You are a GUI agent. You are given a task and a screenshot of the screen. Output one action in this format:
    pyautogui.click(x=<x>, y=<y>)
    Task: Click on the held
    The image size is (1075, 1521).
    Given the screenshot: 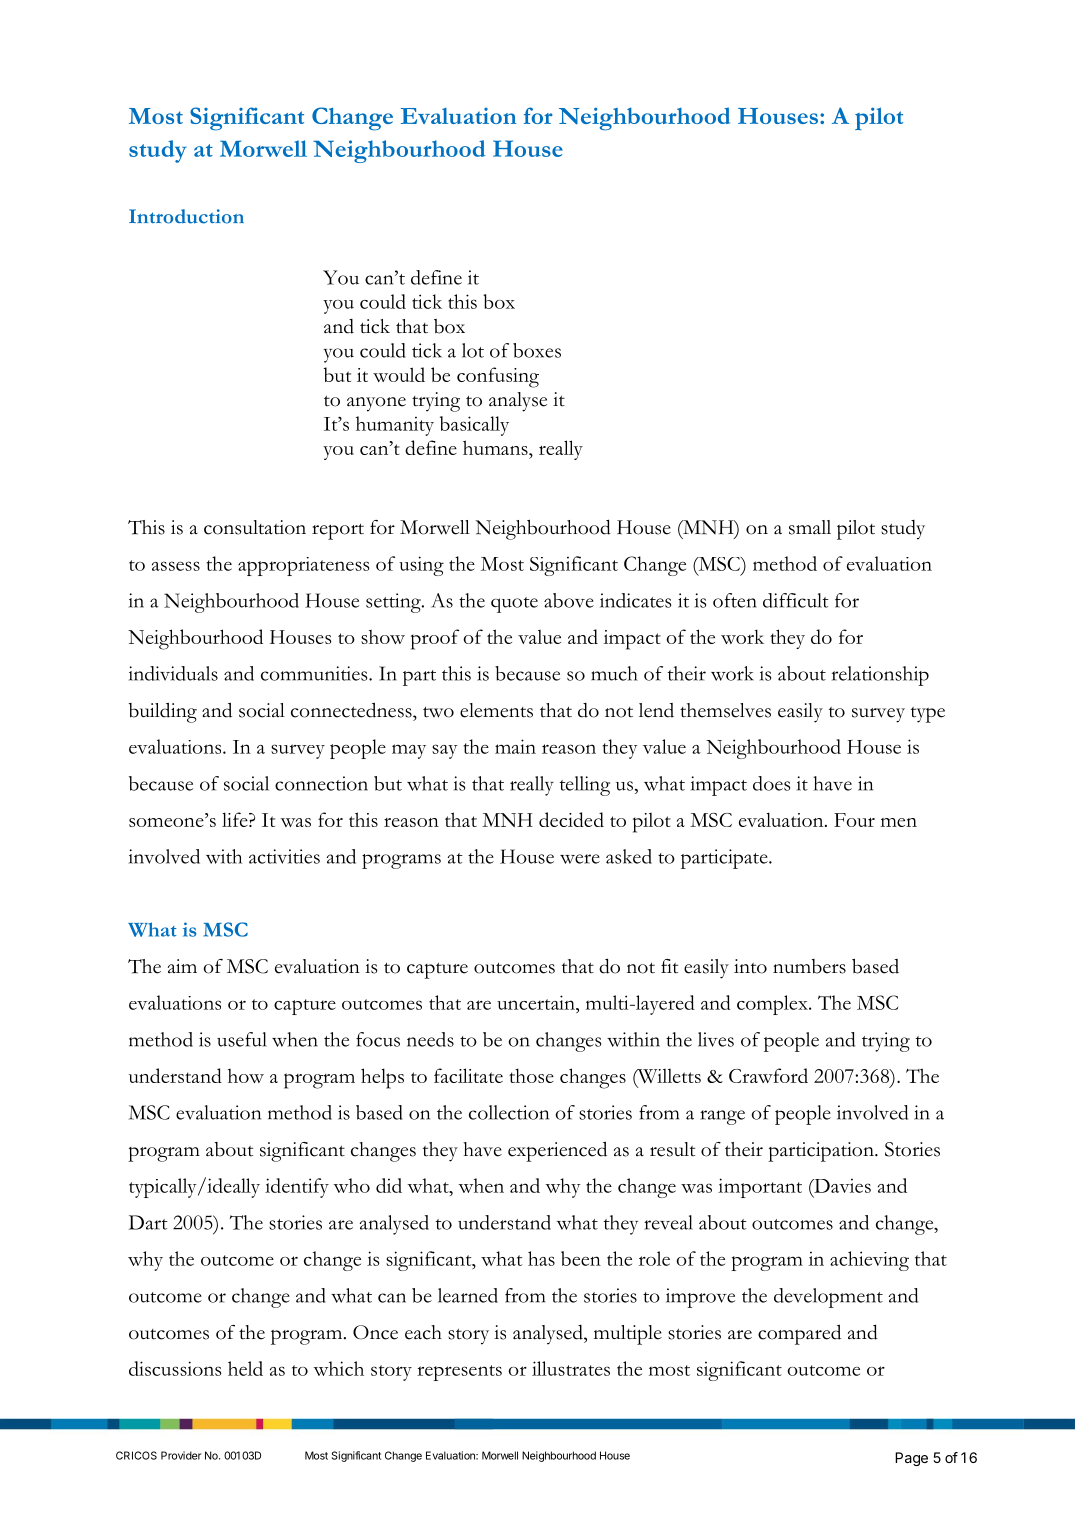 What is the action you would take?
    pyautogui.click(x=245, y=1368)
